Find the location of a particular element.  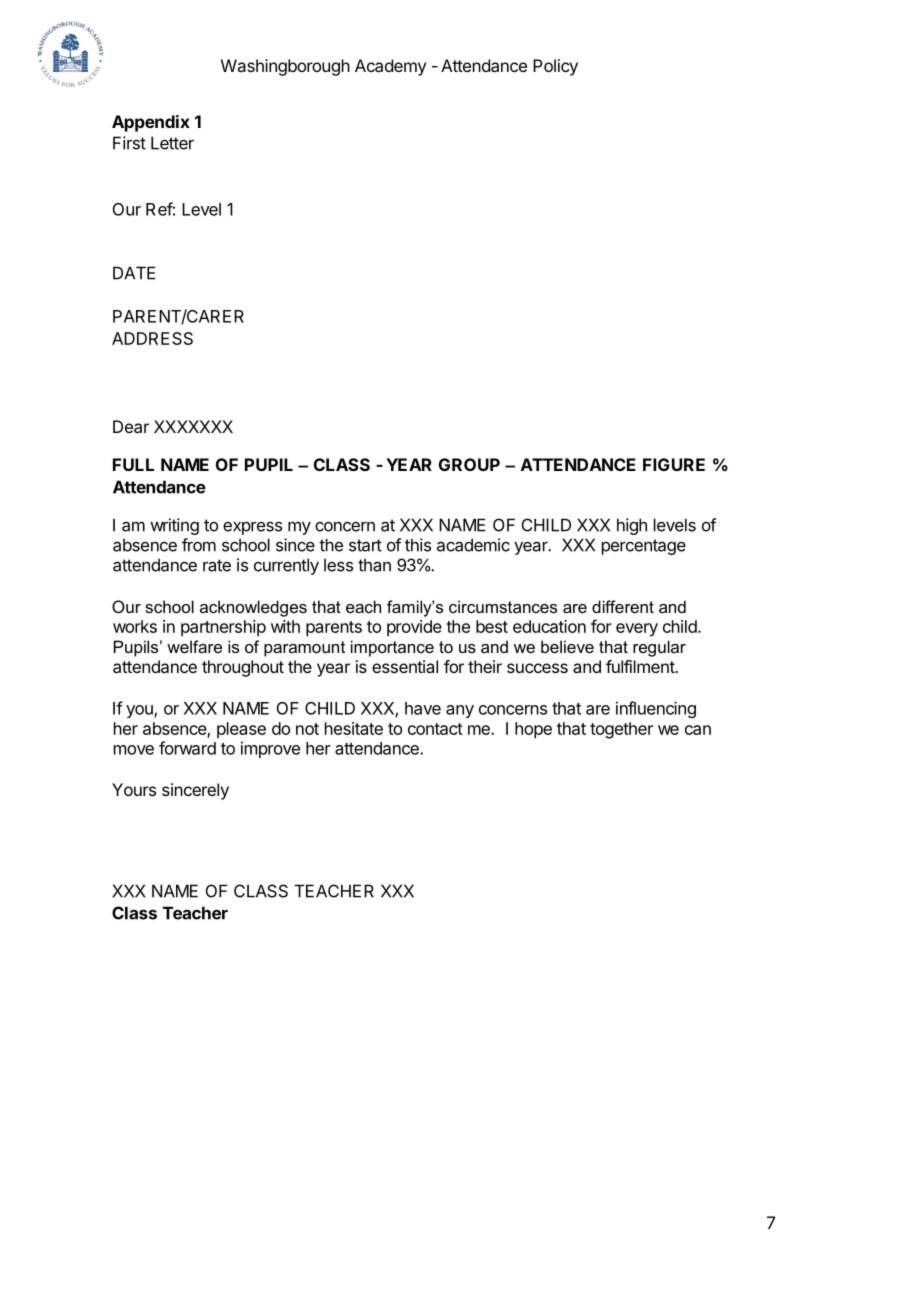

XXXXXXX is located at coordinates (193, 426).
